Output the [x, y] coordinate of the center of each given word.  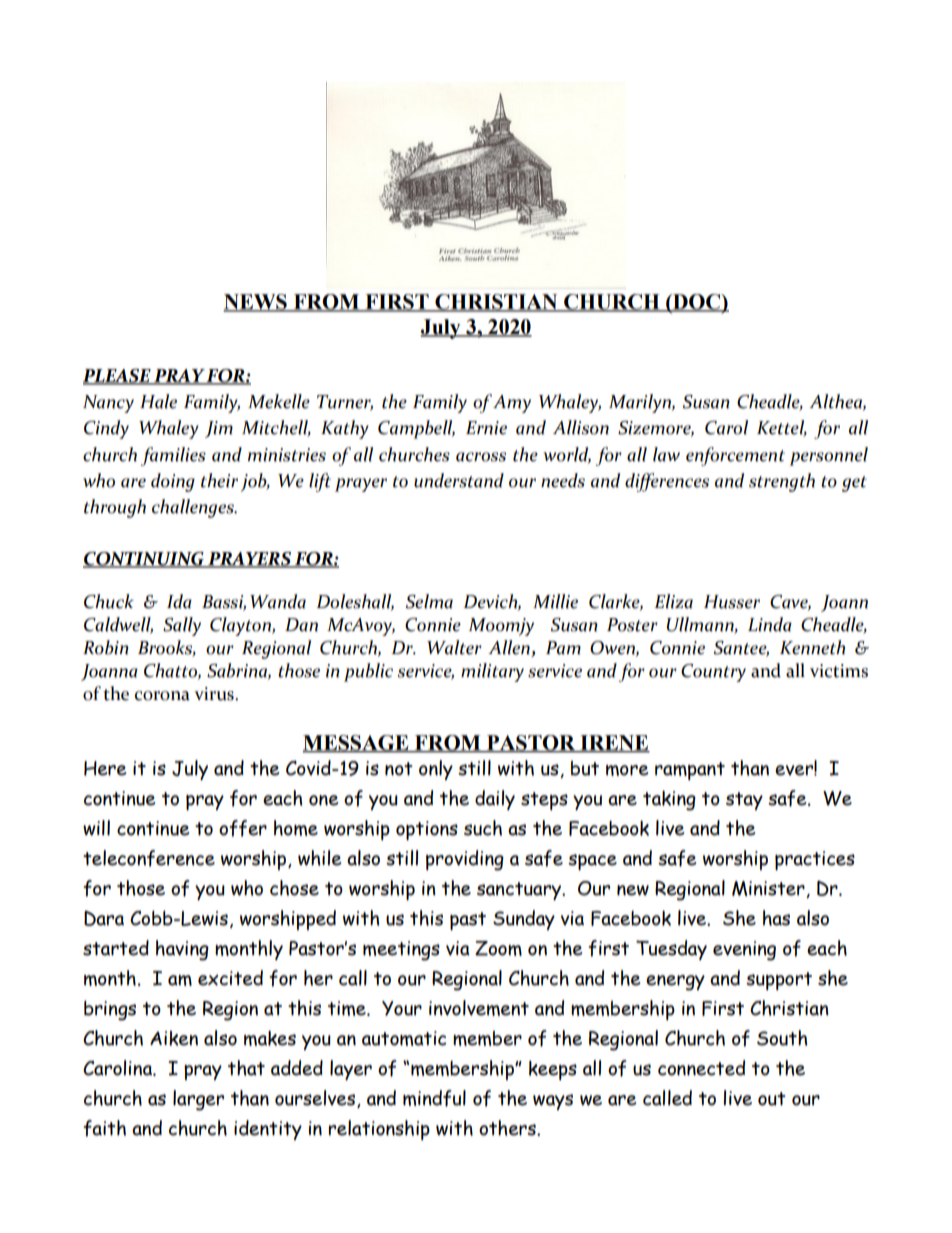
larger [198, 1100]
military [492, 672]
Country [713, 673]
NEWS [256, 303]
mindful [434, 1098]
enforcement [735, 456]
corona [162, 696]
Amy [512, 404]
